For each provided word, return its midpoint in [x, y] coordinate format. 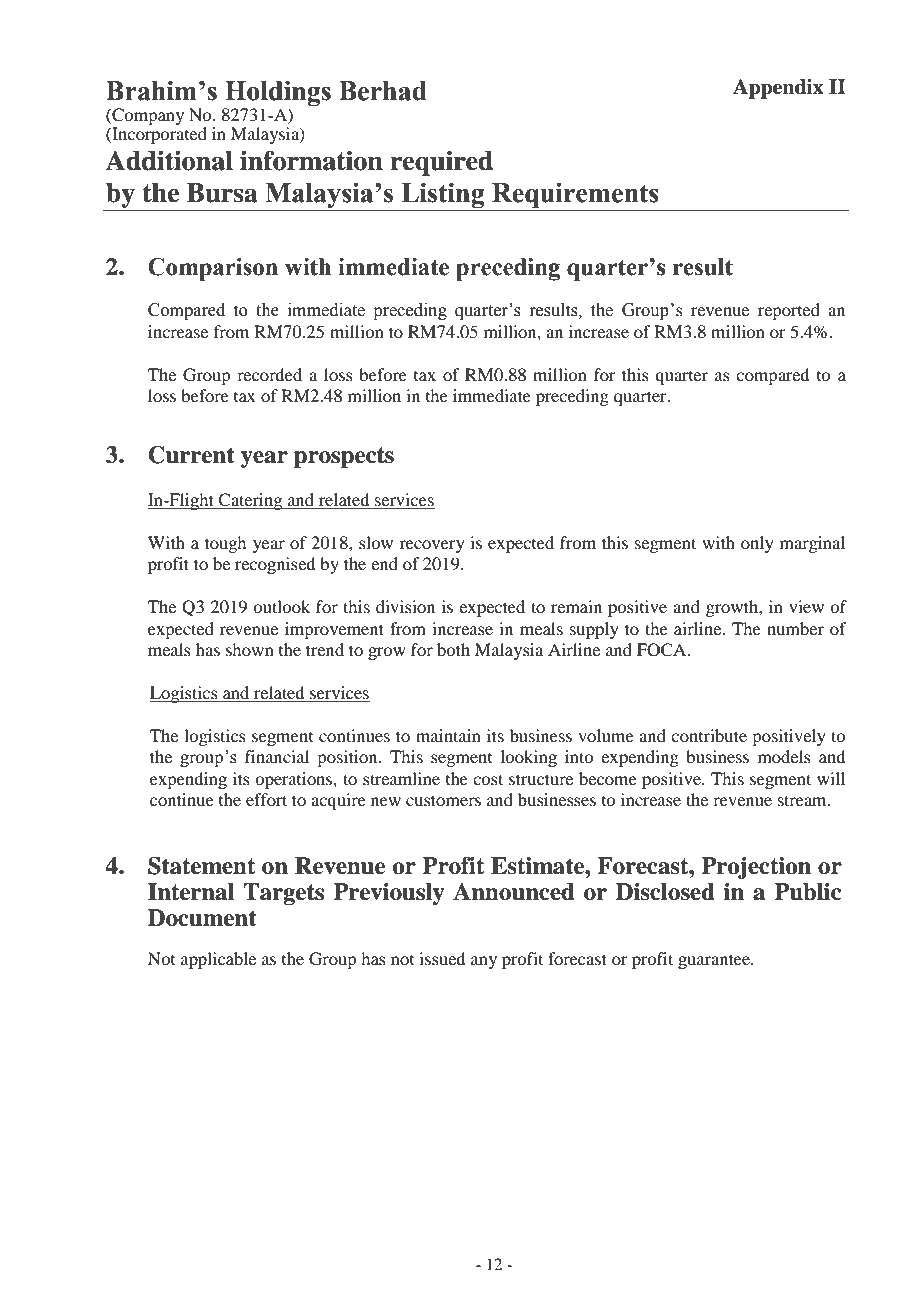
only [757, 544]
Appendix [778, 89]
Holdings [278, 93]
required [441, 163]
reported [789, 311]
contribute [709, 735]
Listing [443, 197]
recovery [432, 546]
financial [277, 756]
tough [225, 544]
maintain [448, 735]
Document [202, 918]
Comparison [213, 269]
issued [442, 958]
